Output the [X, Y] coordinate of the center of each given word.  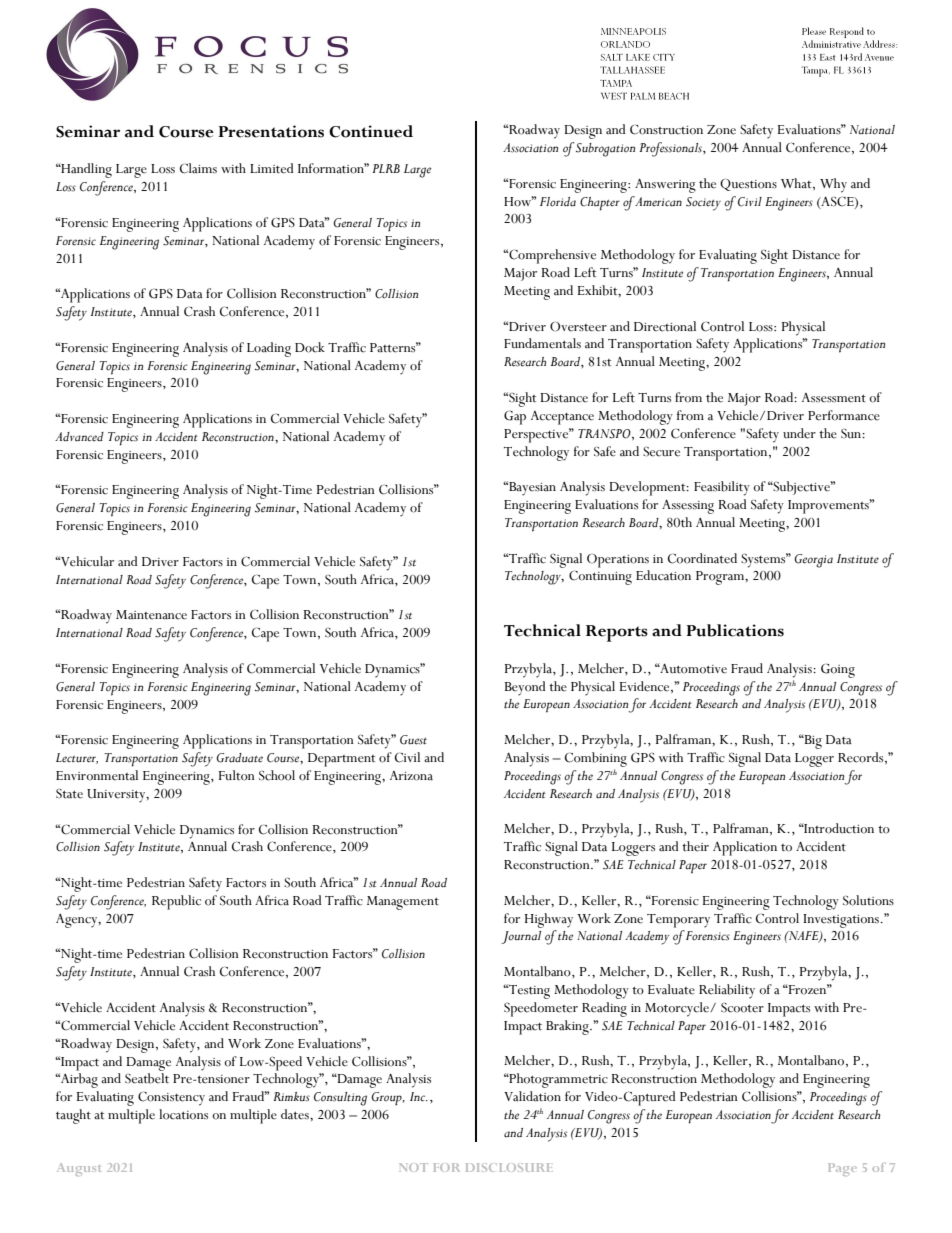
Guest [413, 740]
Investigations [842, 921]
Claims [198, 168]
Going [838, 671]
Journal [521, 937]
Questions [748, 185]
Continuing [600, 577]
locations [183, 1114]
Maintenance [151, 615]
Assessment [834, 398]
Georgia [813, 561]
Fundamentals [542, 343]
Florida [558, 202]
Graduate [239, 758]
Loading [269, 349]
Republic [176, 902]
